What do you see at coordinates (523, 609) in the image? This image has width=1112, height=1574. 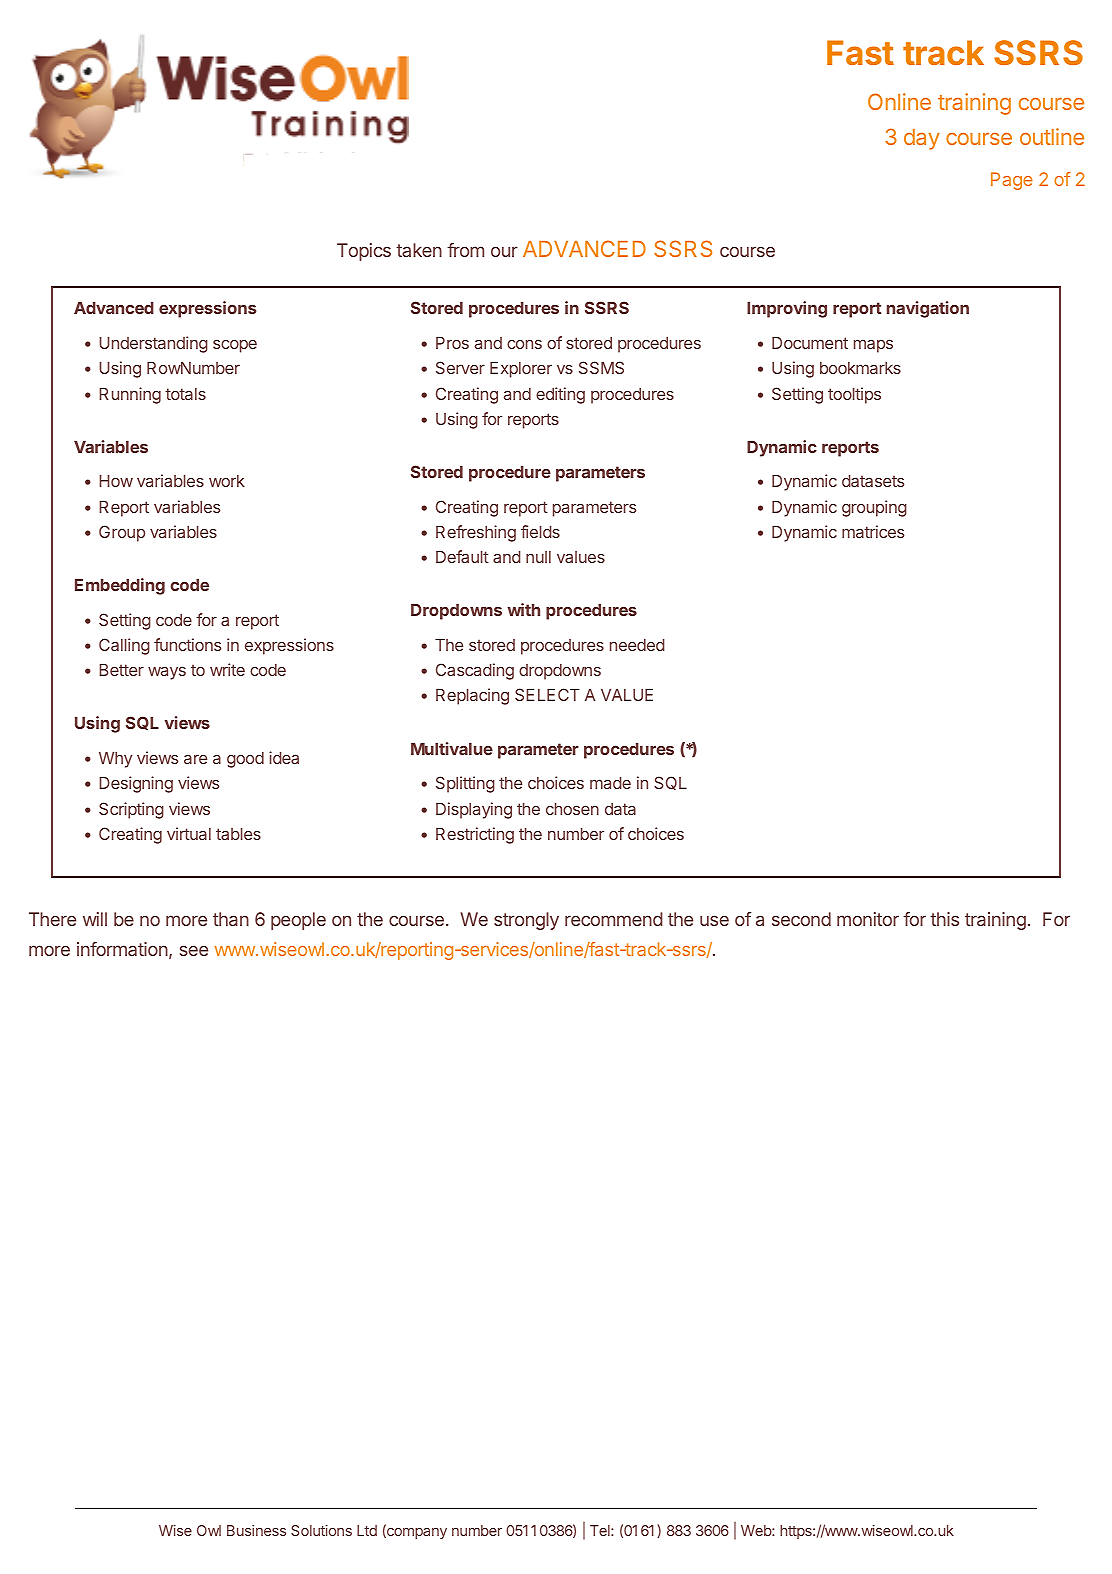 I see `with` at bounding box center [523, 609].
